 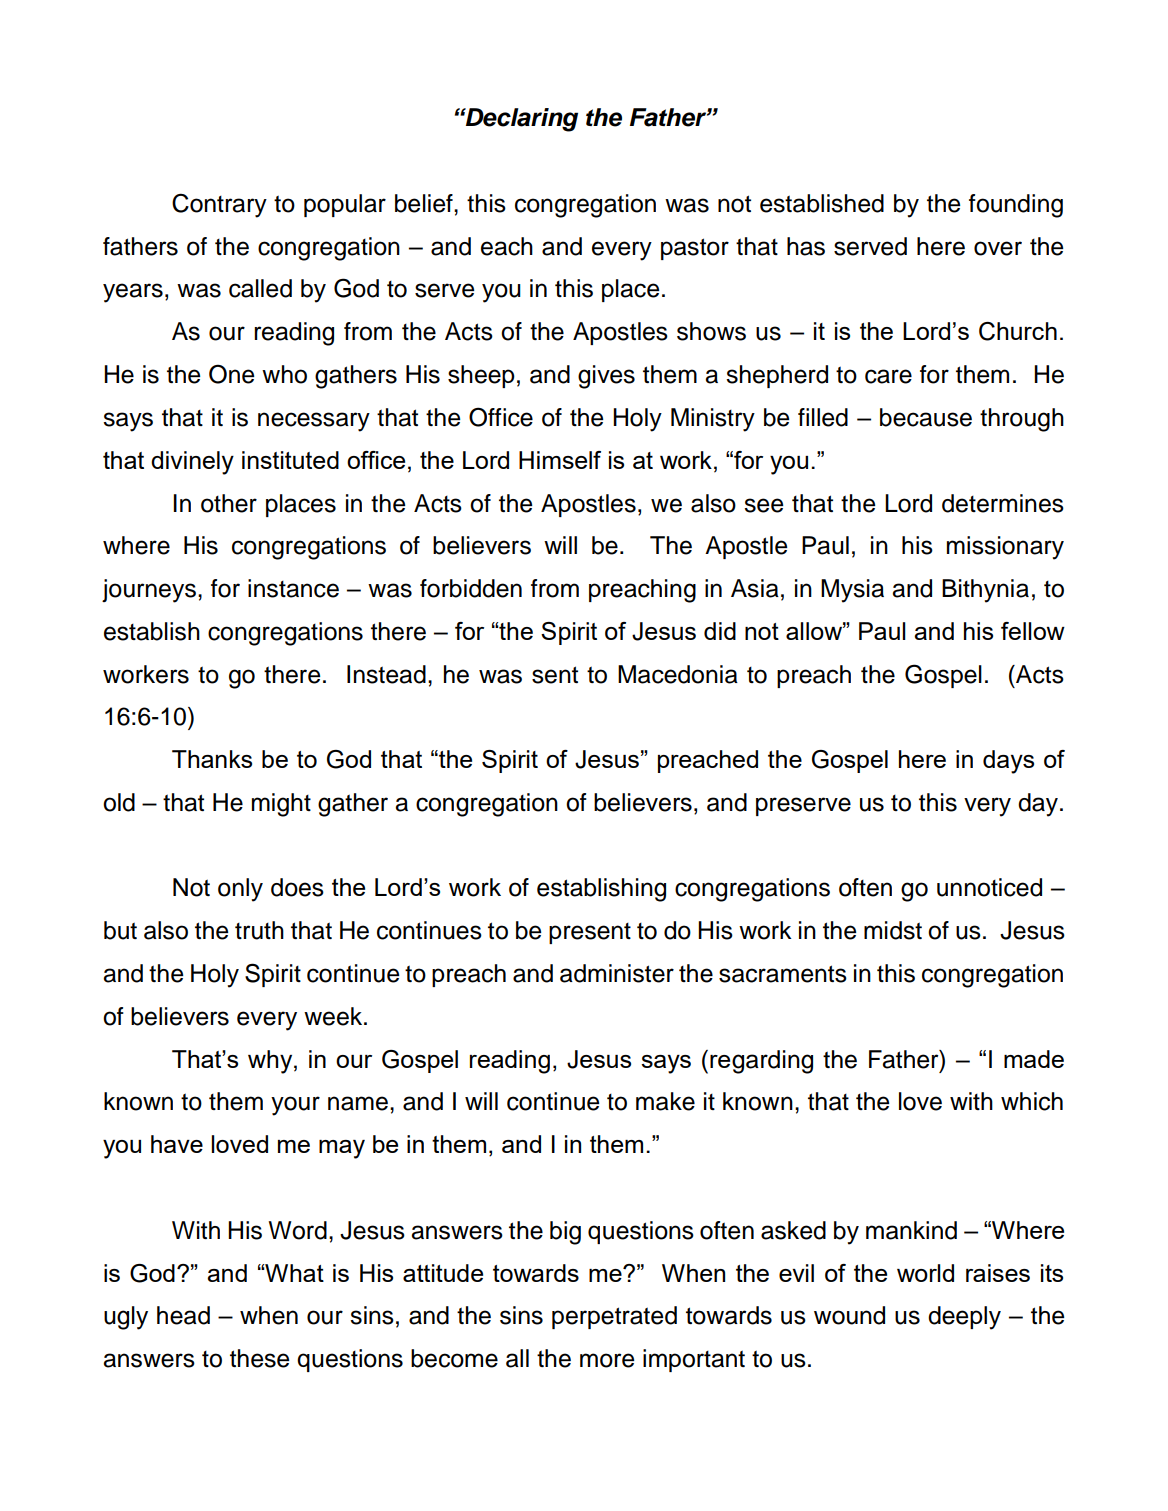 What do you see at coordinates (998, 248) in the screenshot?
I see `over` at bounding box center [998, 248].
